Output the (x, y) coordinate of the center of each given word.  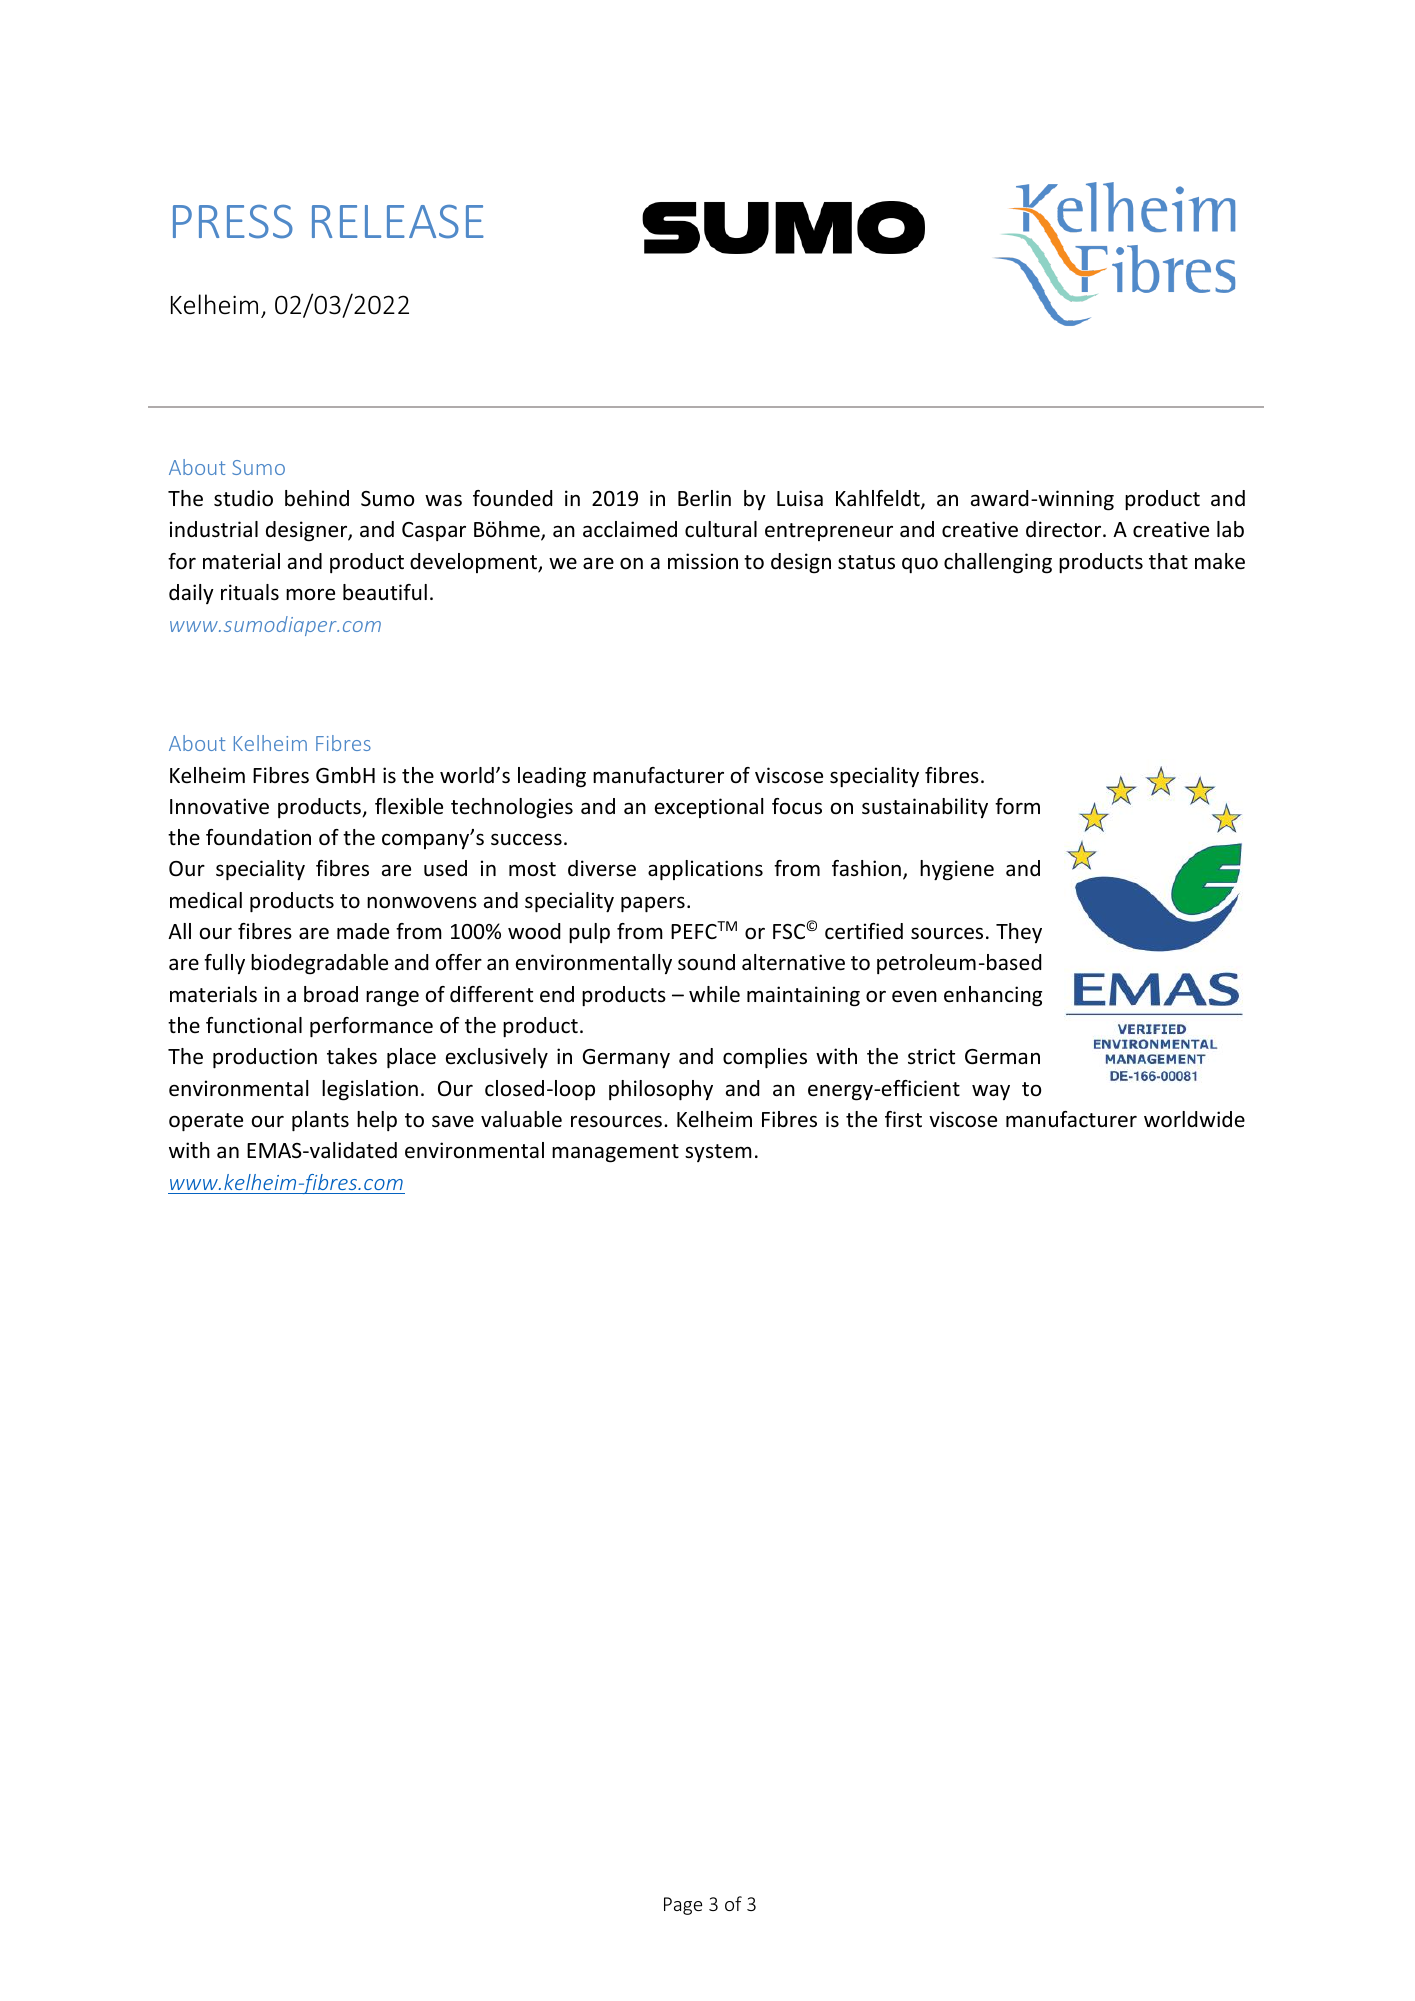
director (1065, 529)
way (991, 1092)
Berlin (704, 498)
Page (683, 1906)
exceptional (709, 808)
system (718, 1153)
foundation (258, 837)
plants (320, 1121)
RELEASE (398, 222)
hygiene (957, 870)
